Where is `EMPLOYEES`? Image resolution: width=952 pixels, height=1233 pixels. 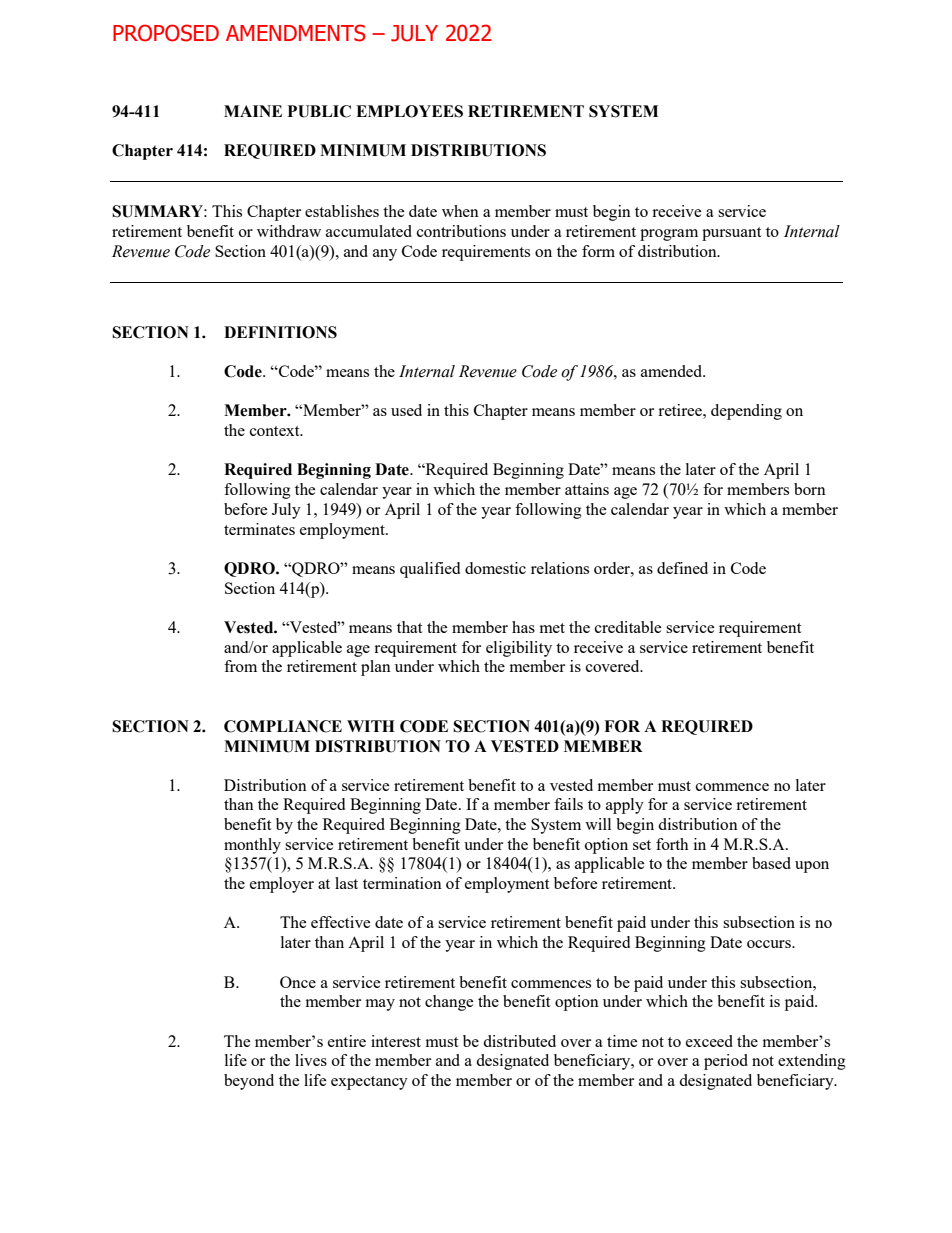 EMPLOYEES is located at coordinates (409, 111).
